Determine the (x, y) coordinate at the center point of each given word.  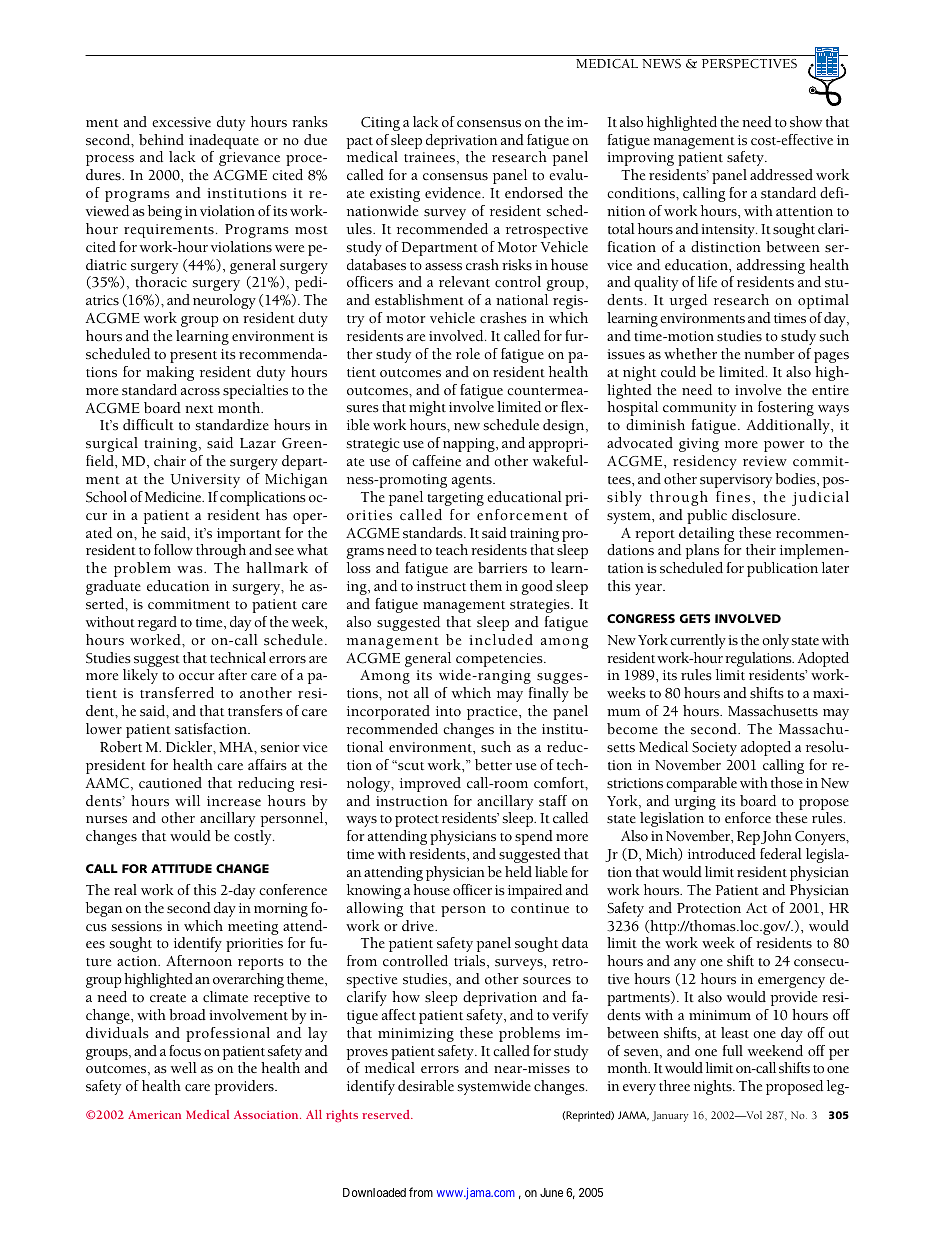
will (187, 800)
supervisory (736, 481)
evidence (454, 193)
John (776, 837)
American (154, 1114)
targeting (455, 499)
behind (161, 139)
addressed (781, 175)
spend (534, 837)
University (205, 481)
